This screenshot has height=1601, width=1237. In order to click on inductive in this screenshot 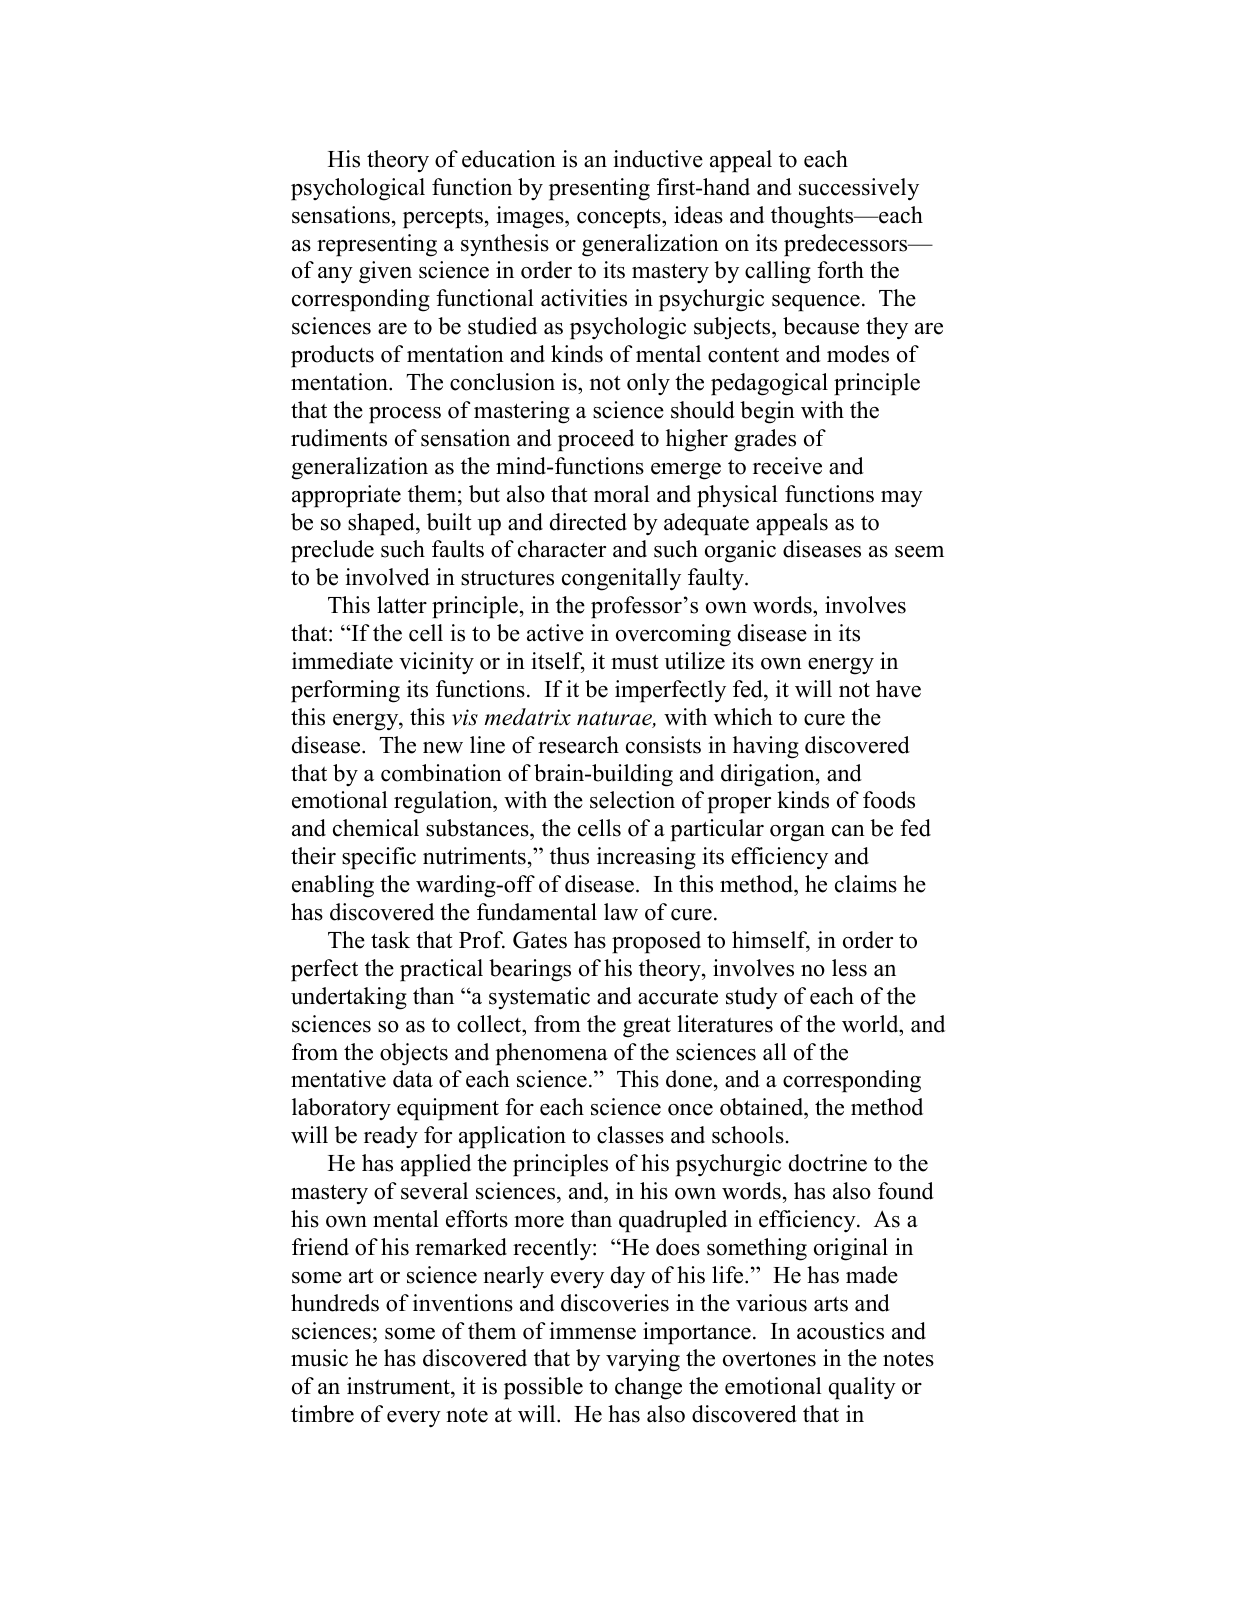, I will do `click(658, 159)`.
